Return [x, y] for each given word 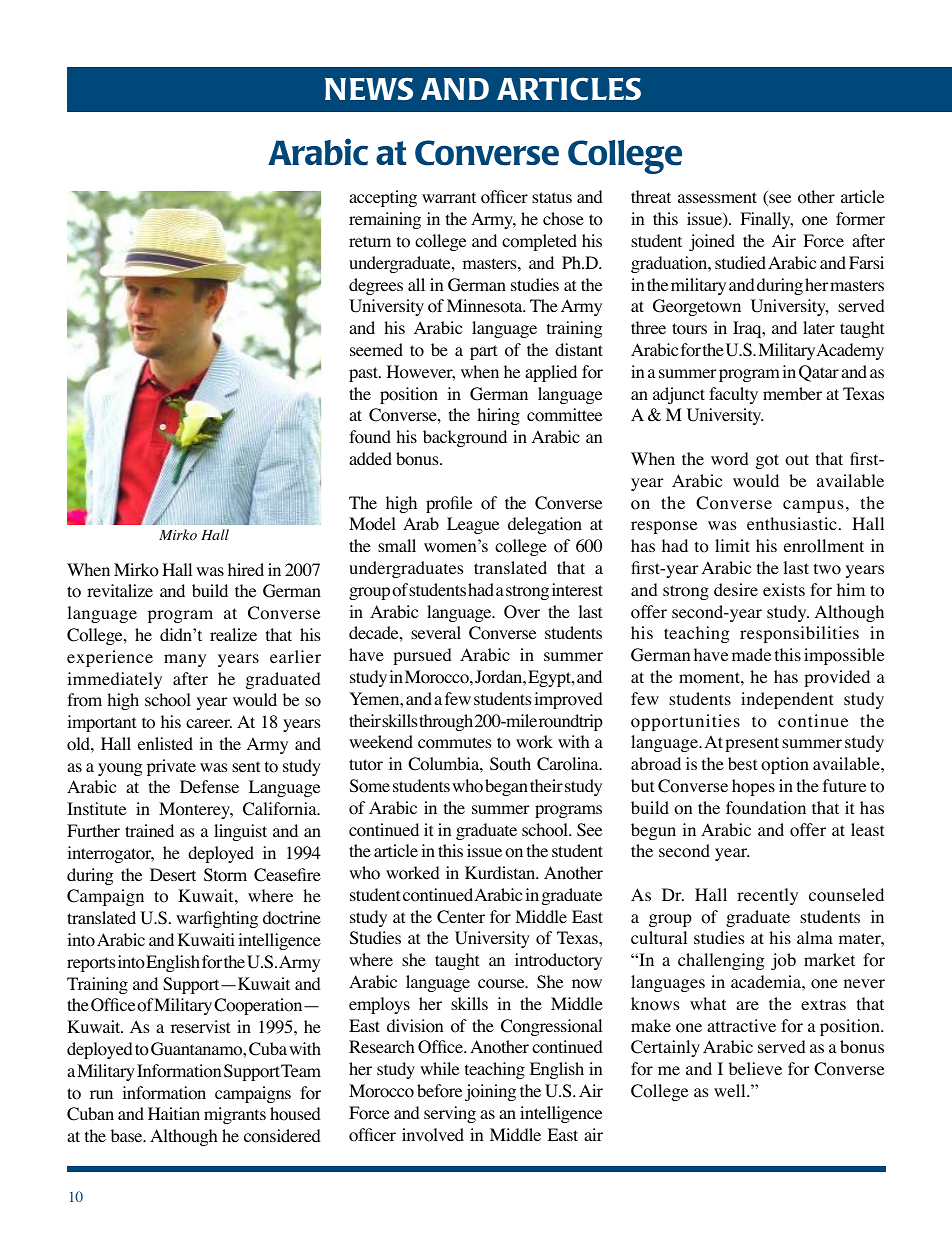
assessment [717, 197]
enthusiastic [792, 523]
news [369, 89]
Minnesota [486, 306]
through [446, 722]
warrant [449, 197]
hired [246, 569]
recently [767, 896]
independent [787, 700]
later [819, 327]
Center [461, 917]
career [209, 723]
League [473, 525]
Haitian [174, 1113]
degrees [376, 286]
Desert [173, 874]
